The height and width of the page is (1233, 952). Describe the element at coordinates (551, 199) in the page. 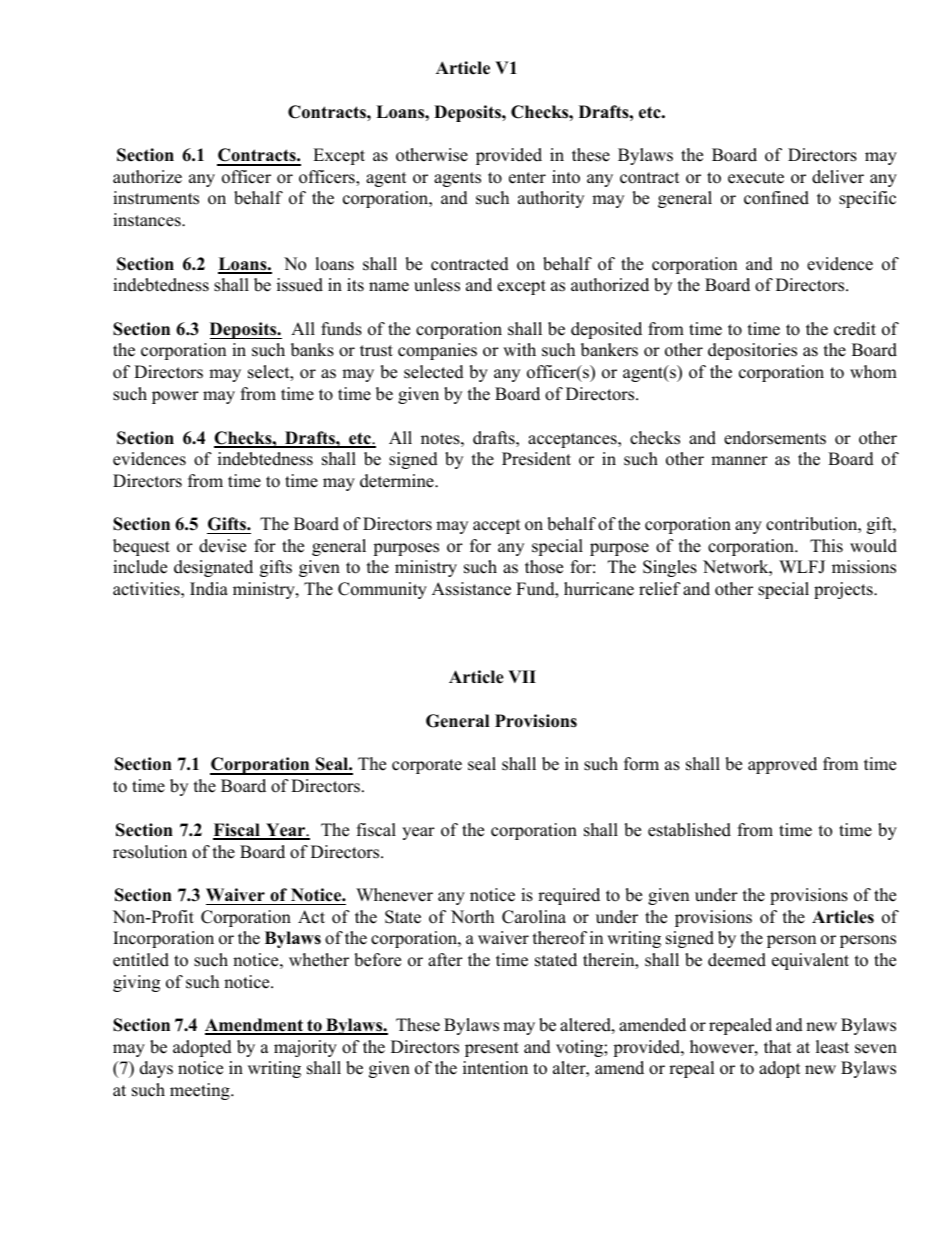

I see `authority` at that location.
